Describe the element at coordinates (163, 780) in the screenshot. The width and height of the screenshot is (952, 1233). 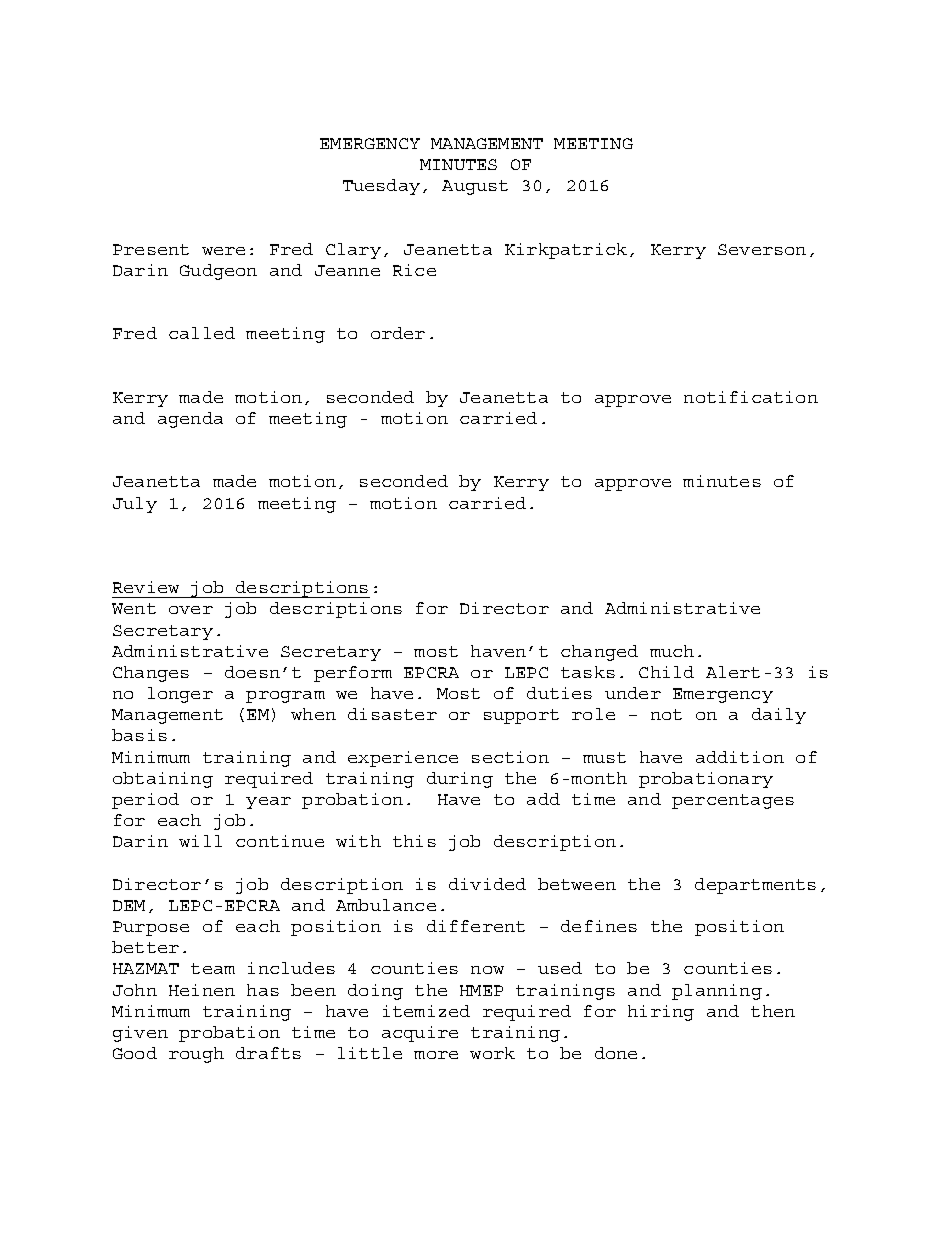
I see `obtaining` at that location.
